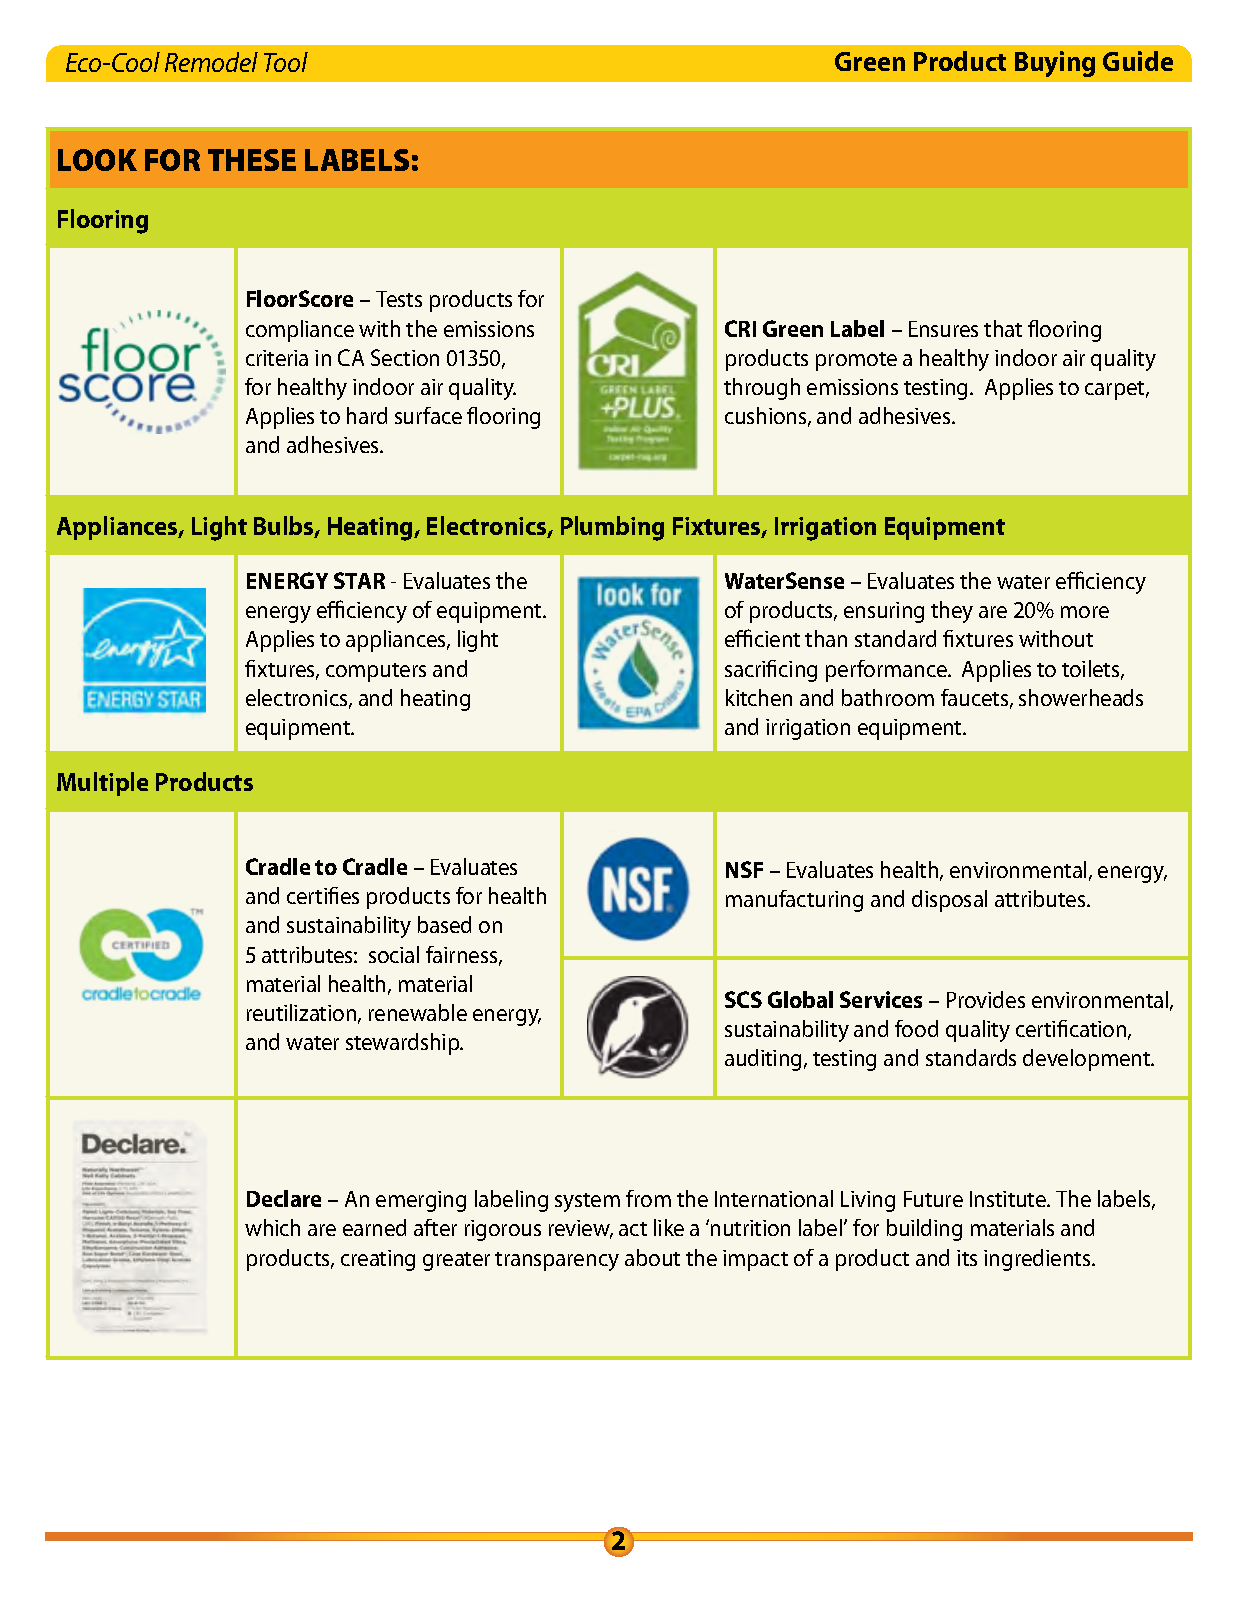 The width and height of the image is (1238, 1602). What do you see at coordinates (743, 999) in the image?
I see `SCS` at bounding box center [743, 999].
